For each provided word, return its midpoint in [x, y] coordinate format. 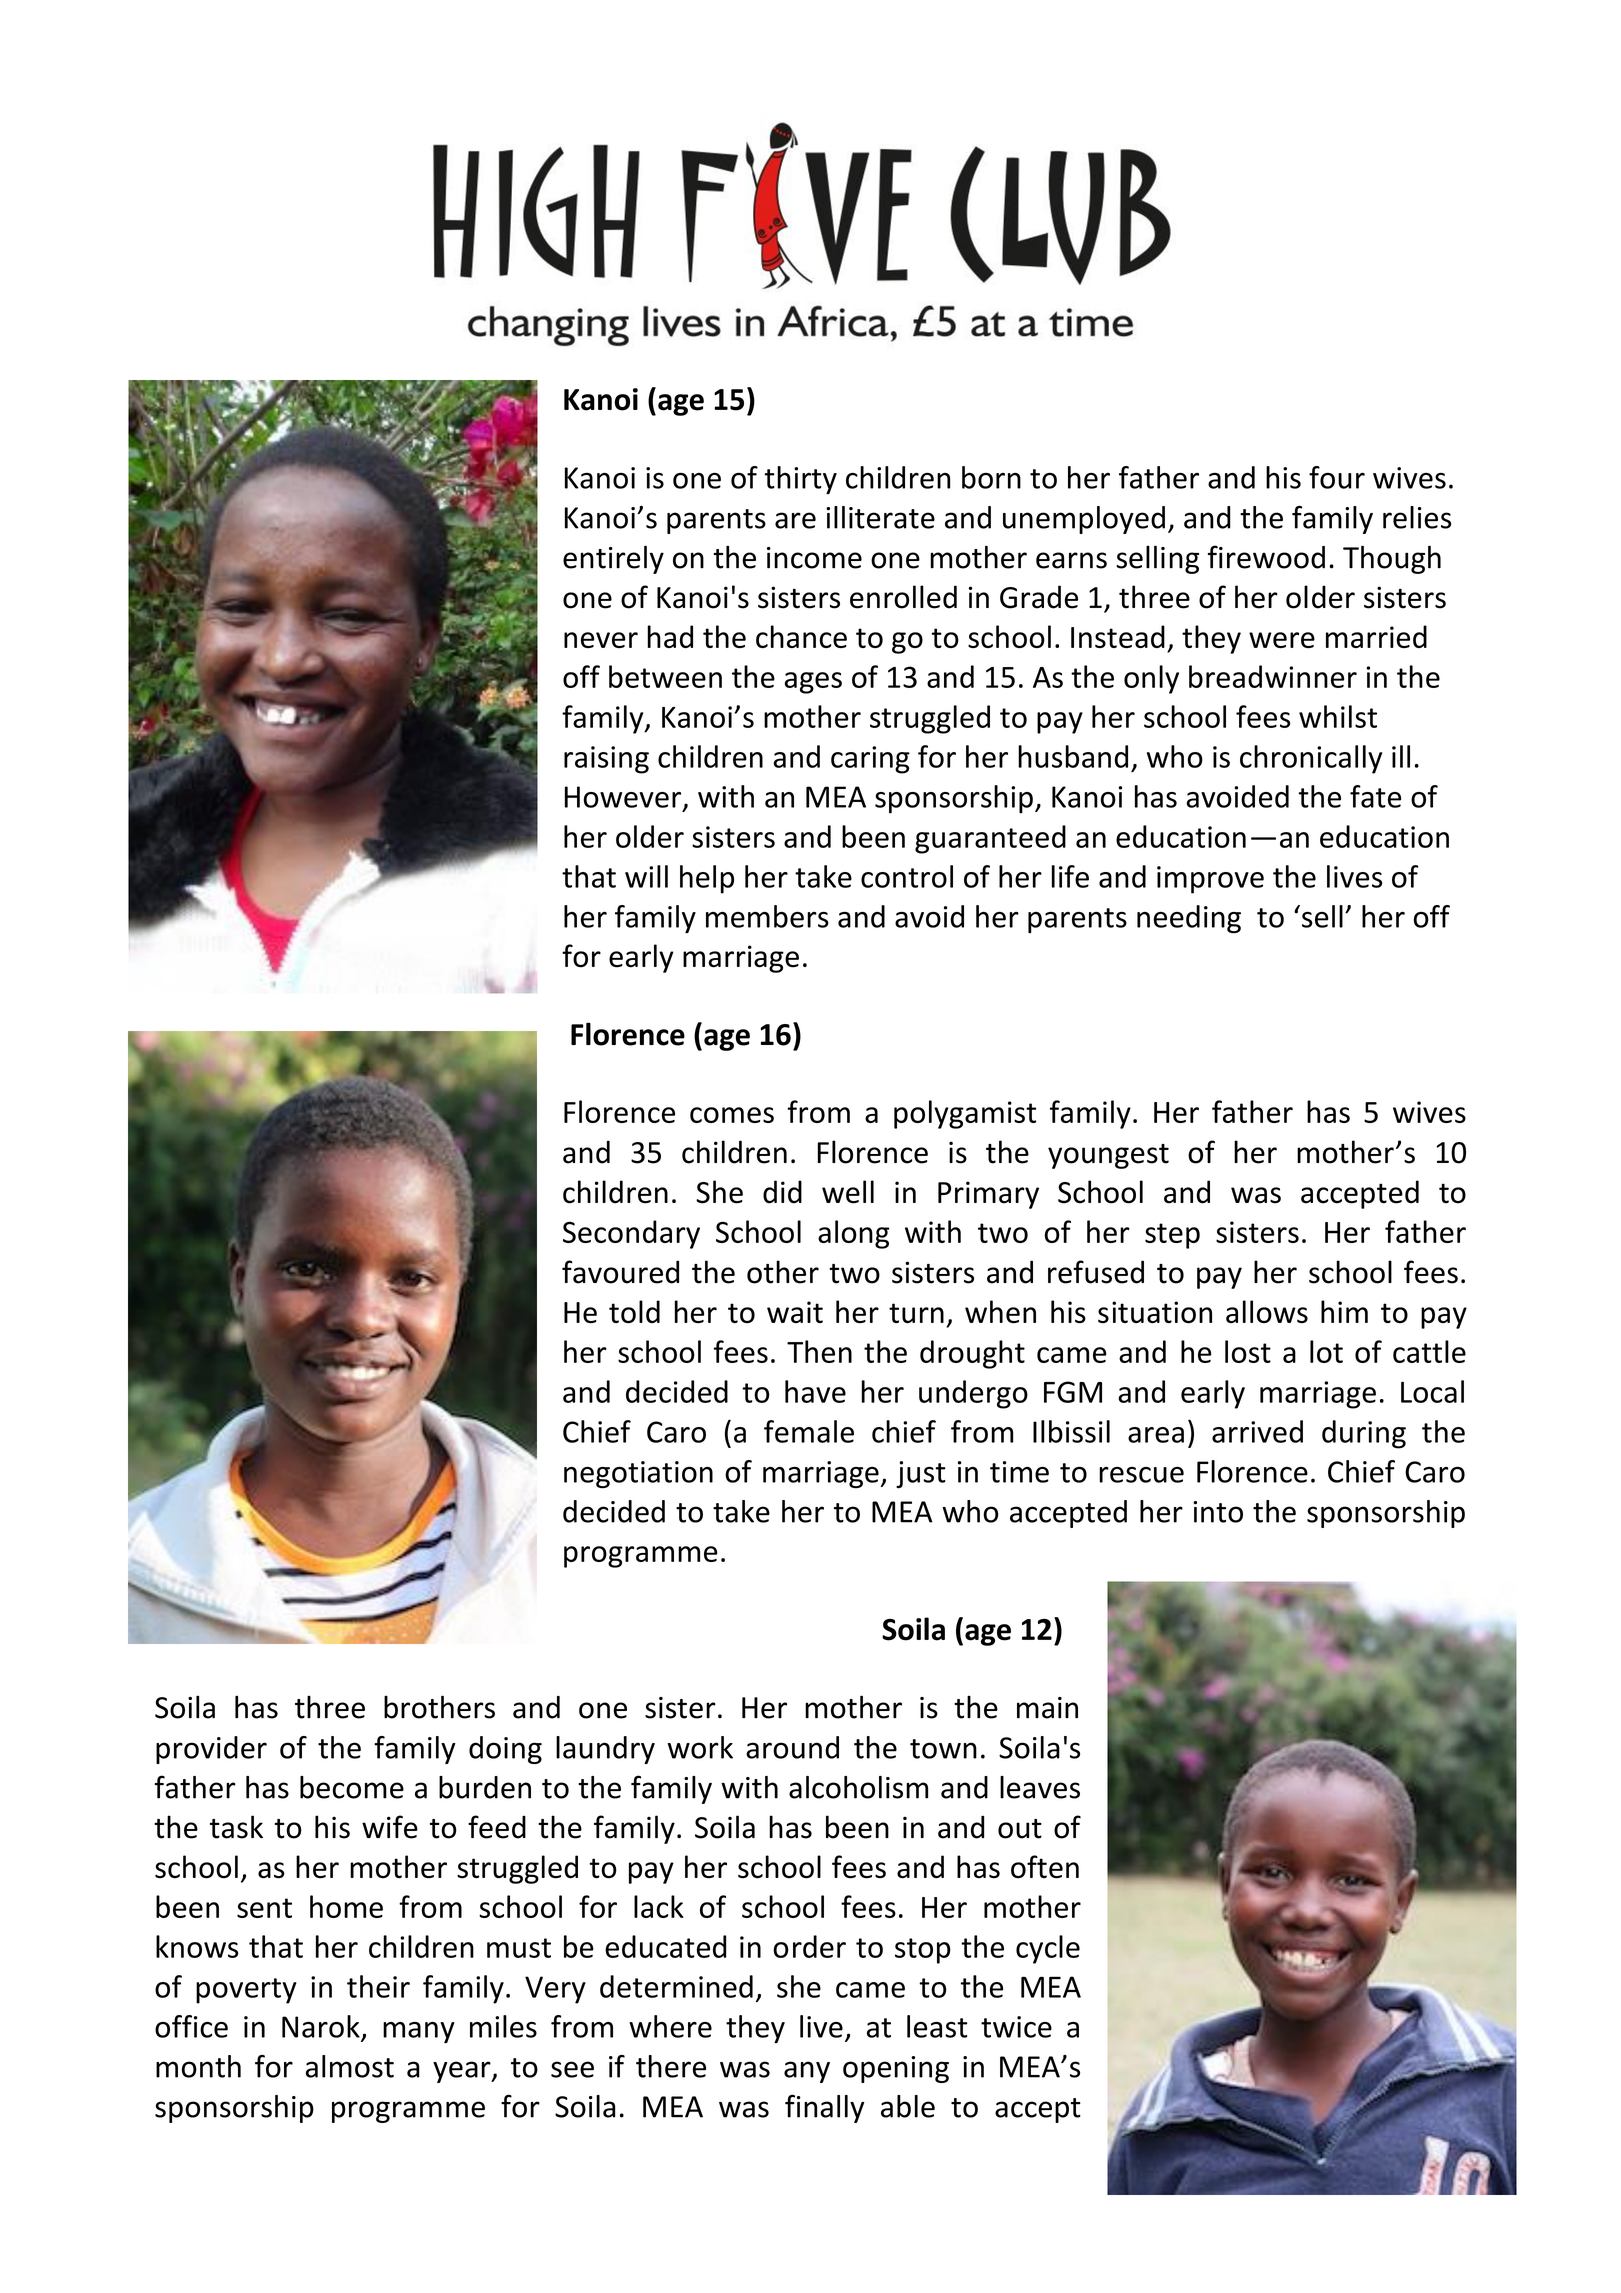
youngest [1108, 1156]
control [907, 876]
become [352, 1787]
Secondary [631, 1234]
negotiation [638, 1474]
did [782, 1192]
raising [606, 760]
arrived [1257, 1431]
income [814, 558]
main [1047, 1708]
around [792, 1747]
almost [350, 2066]
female [809, 1431]
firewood [1266, 557]
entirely [613, 559]
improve [1210, 880]
